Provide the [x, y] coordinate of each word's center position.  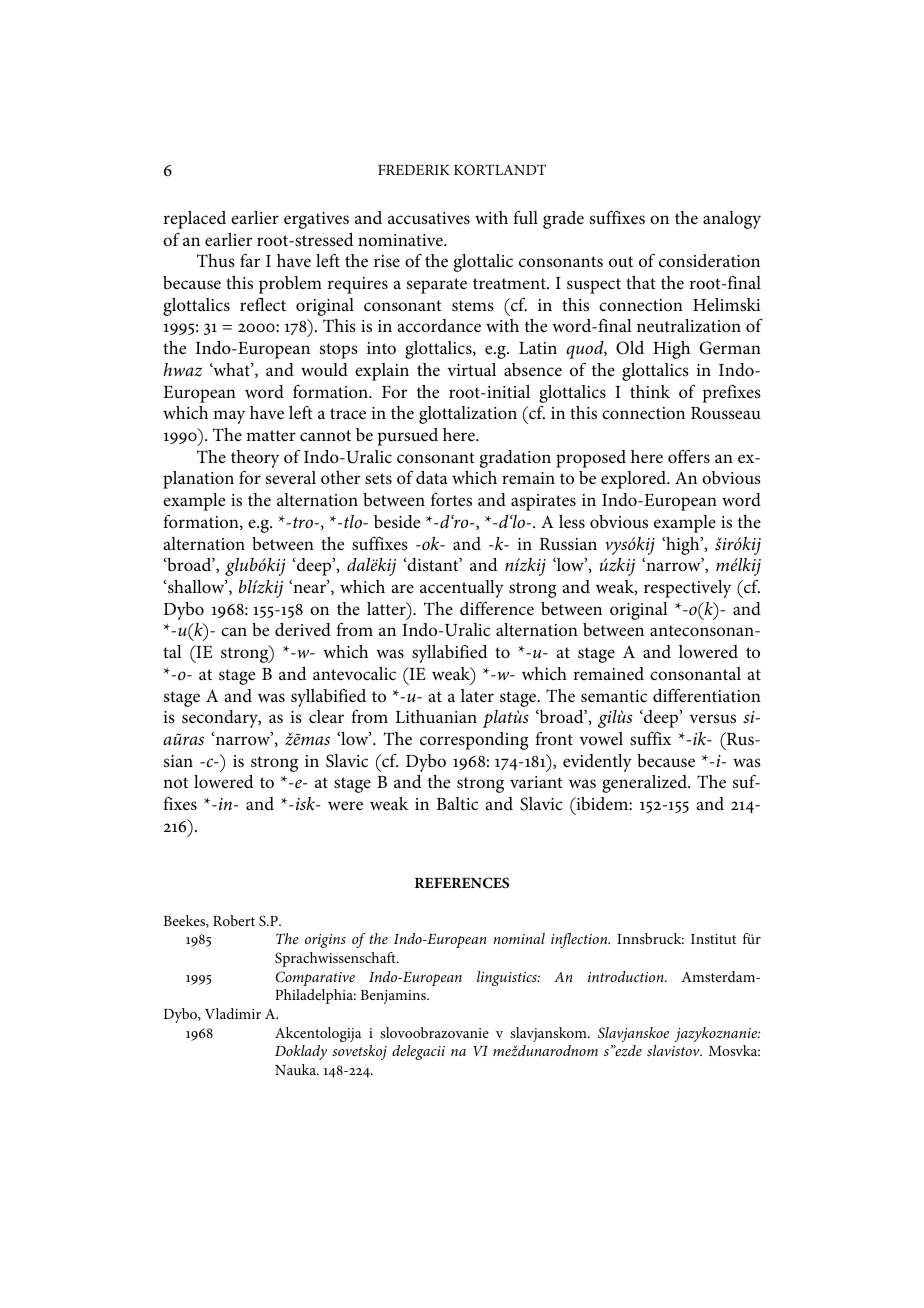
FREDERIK [414, 170]
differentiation [707, 695]
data [432, 477]
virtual [471, 369]
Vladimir [233, 1013]
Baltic [457, 803]
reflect [263, 305]
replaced [194, 220]
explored [635, 480]
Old [630, 348]
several [291, 478]
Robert [234, 920]
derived [303, 630]
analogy [732, 220]
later [477, 696]
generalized [645, 784]
